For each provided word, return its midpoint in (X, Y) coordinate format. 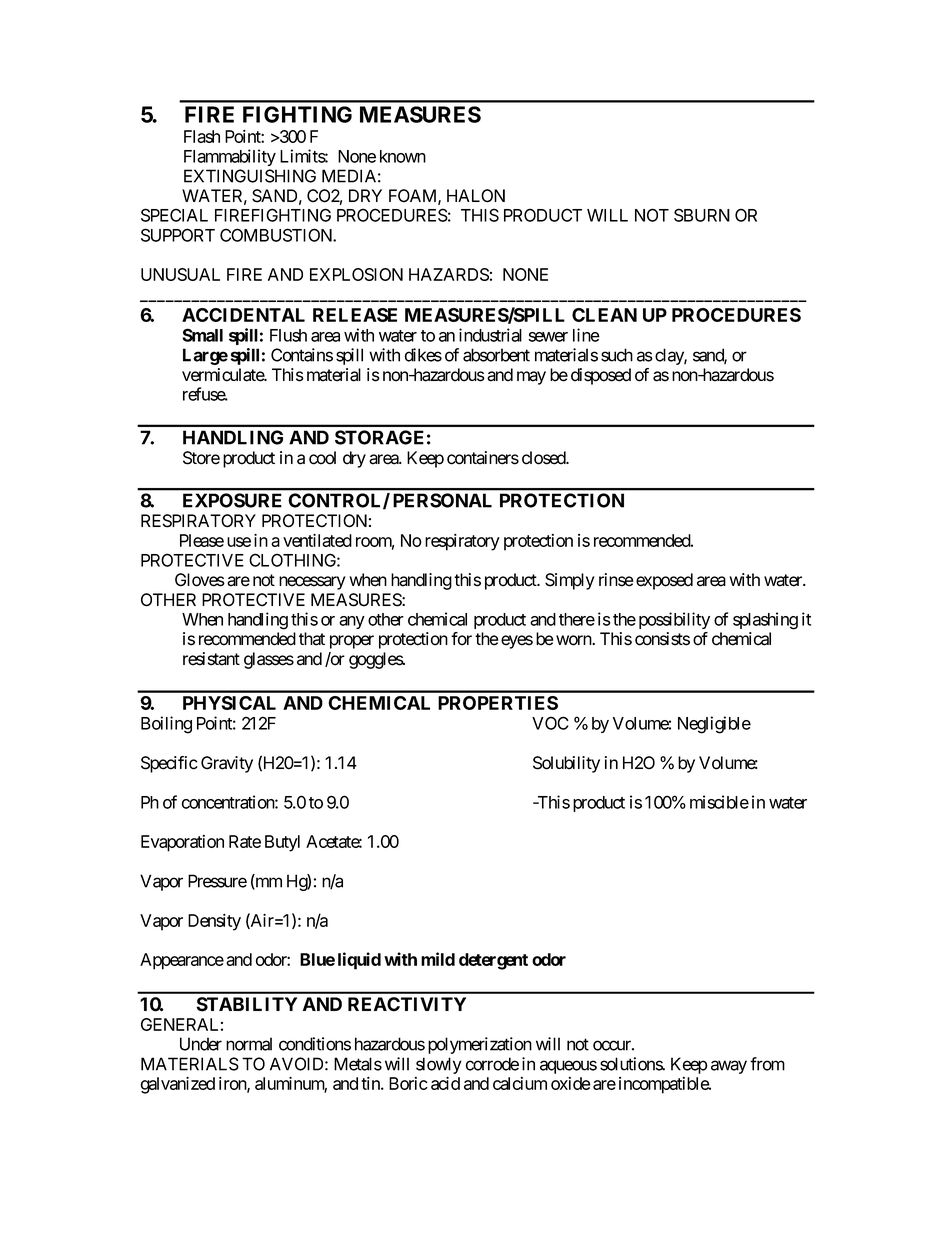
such (617, 355)
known (403, 156)
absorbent (496, 355)
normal (249, 1044)
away (729, 1067)
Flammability (230, 157)
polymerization (480, 1045)
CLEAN (604, 315)
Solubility (566, 764)
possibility (674, 620)
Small (202, 335)
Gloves (200, 580)
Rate (245, 841)
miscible (719, 802)
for (461, 639)
